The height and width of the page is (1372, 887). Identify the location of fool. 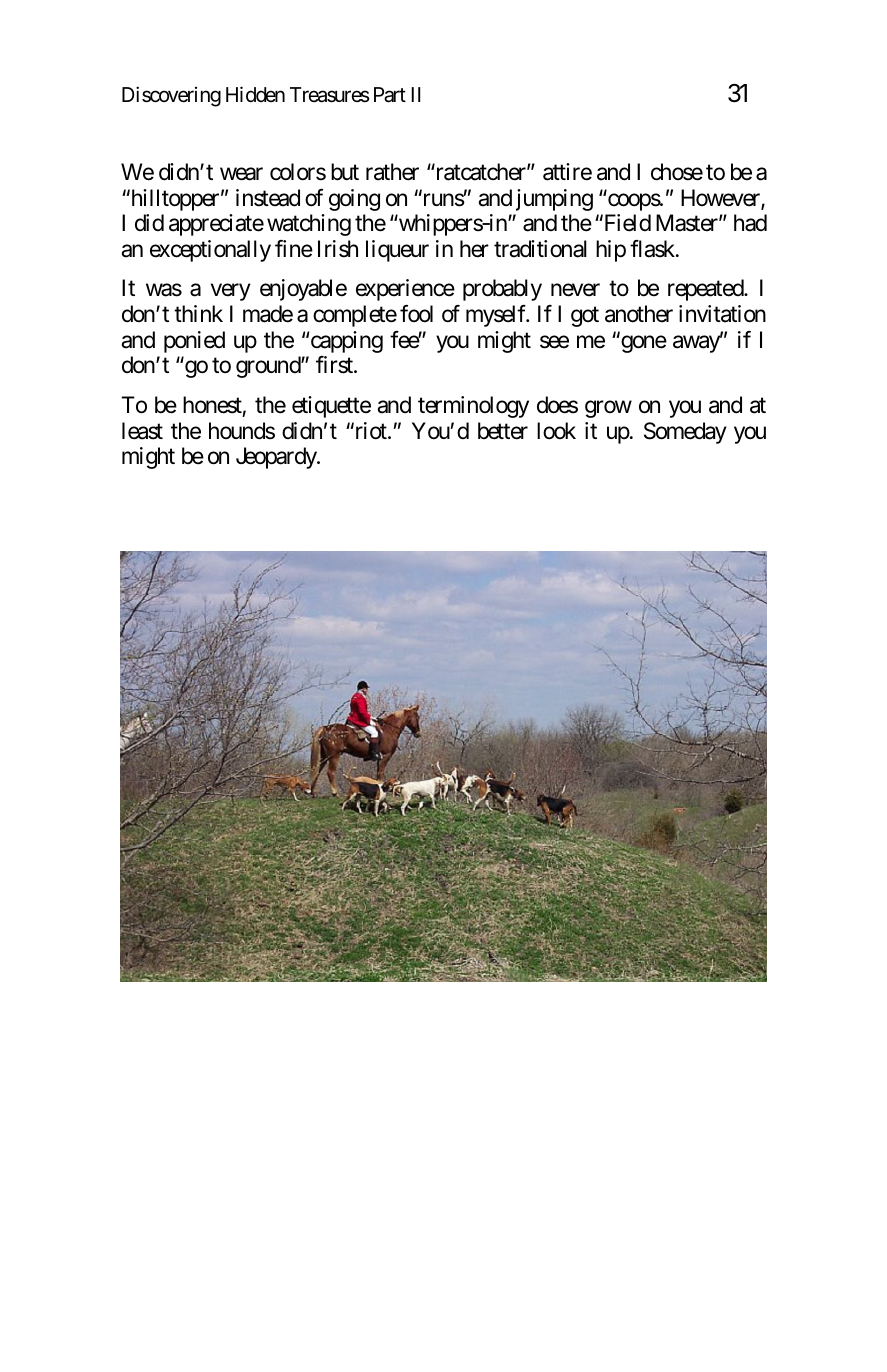
(416, 314).
